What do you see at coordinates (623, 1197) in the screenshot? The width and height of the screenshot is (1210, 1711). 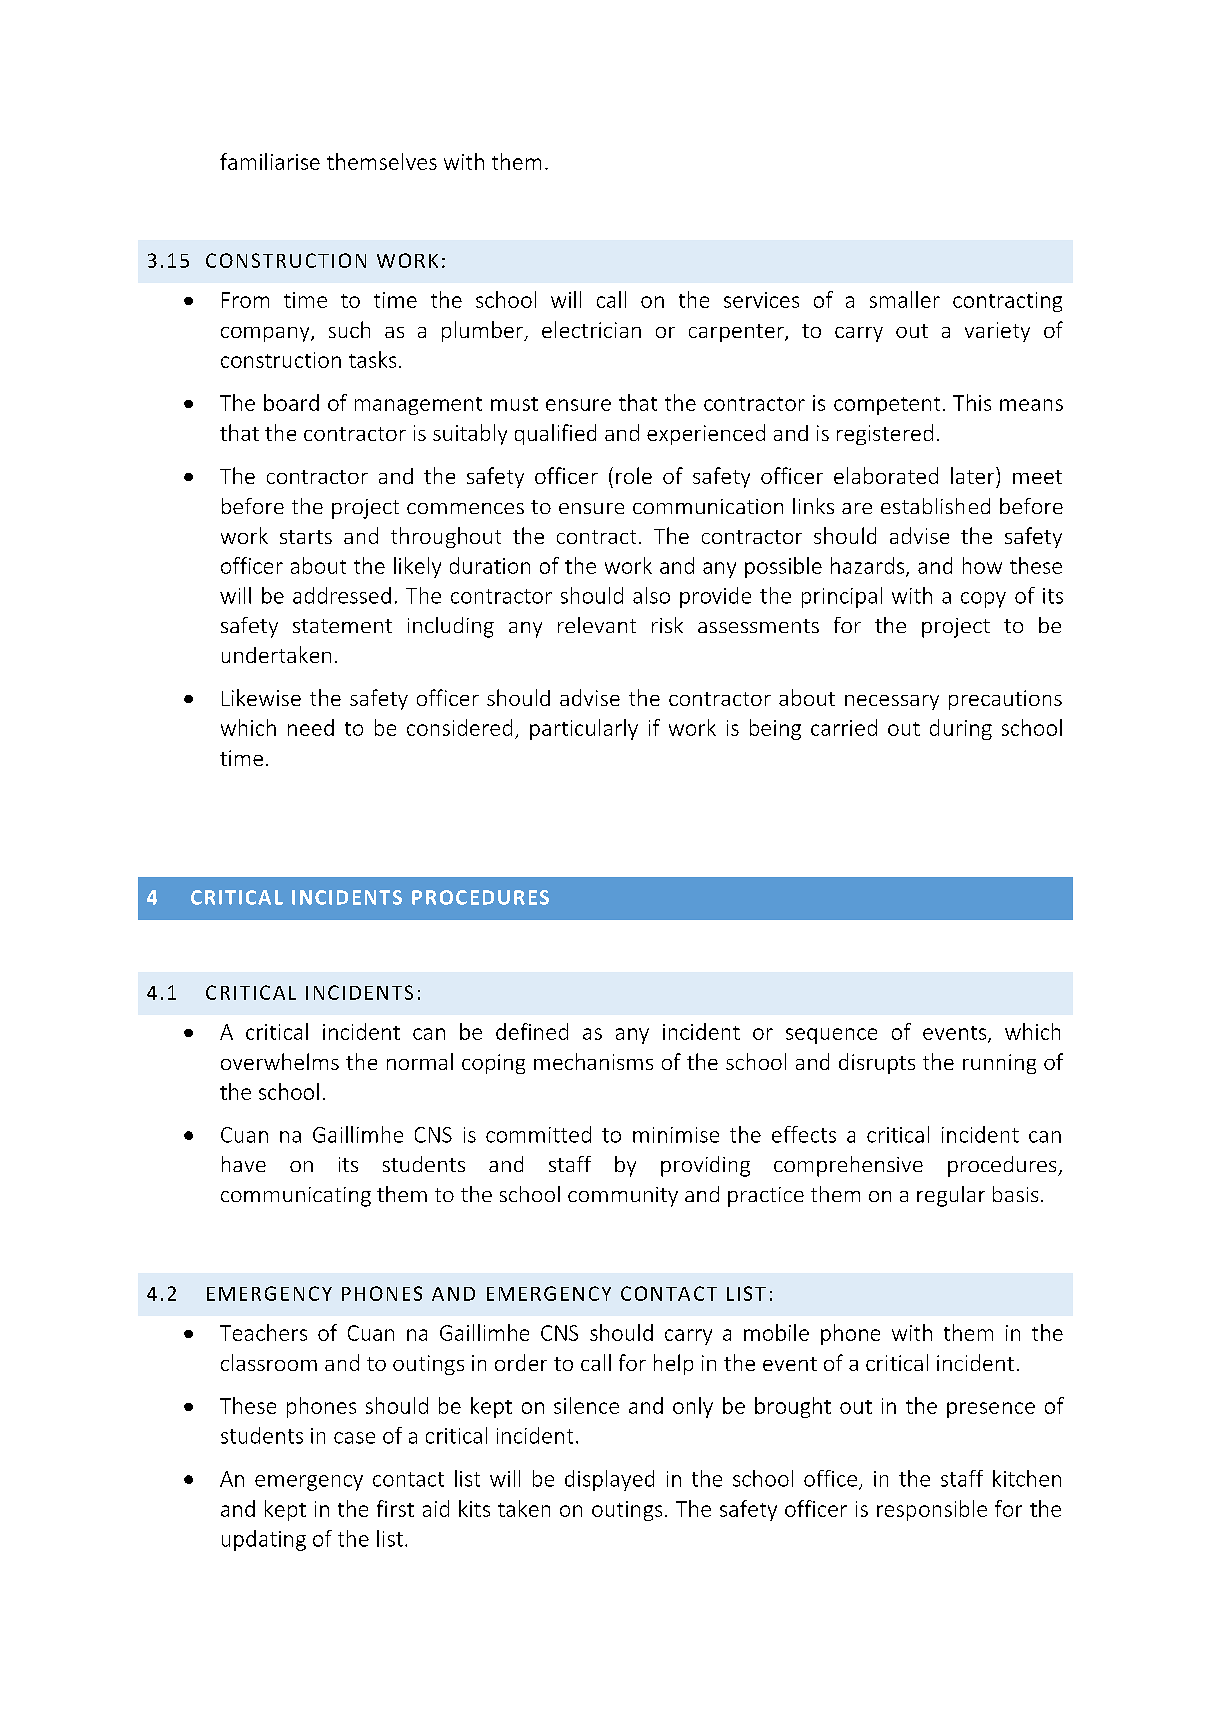 I see `community` at bounding box center [623, 1197].
